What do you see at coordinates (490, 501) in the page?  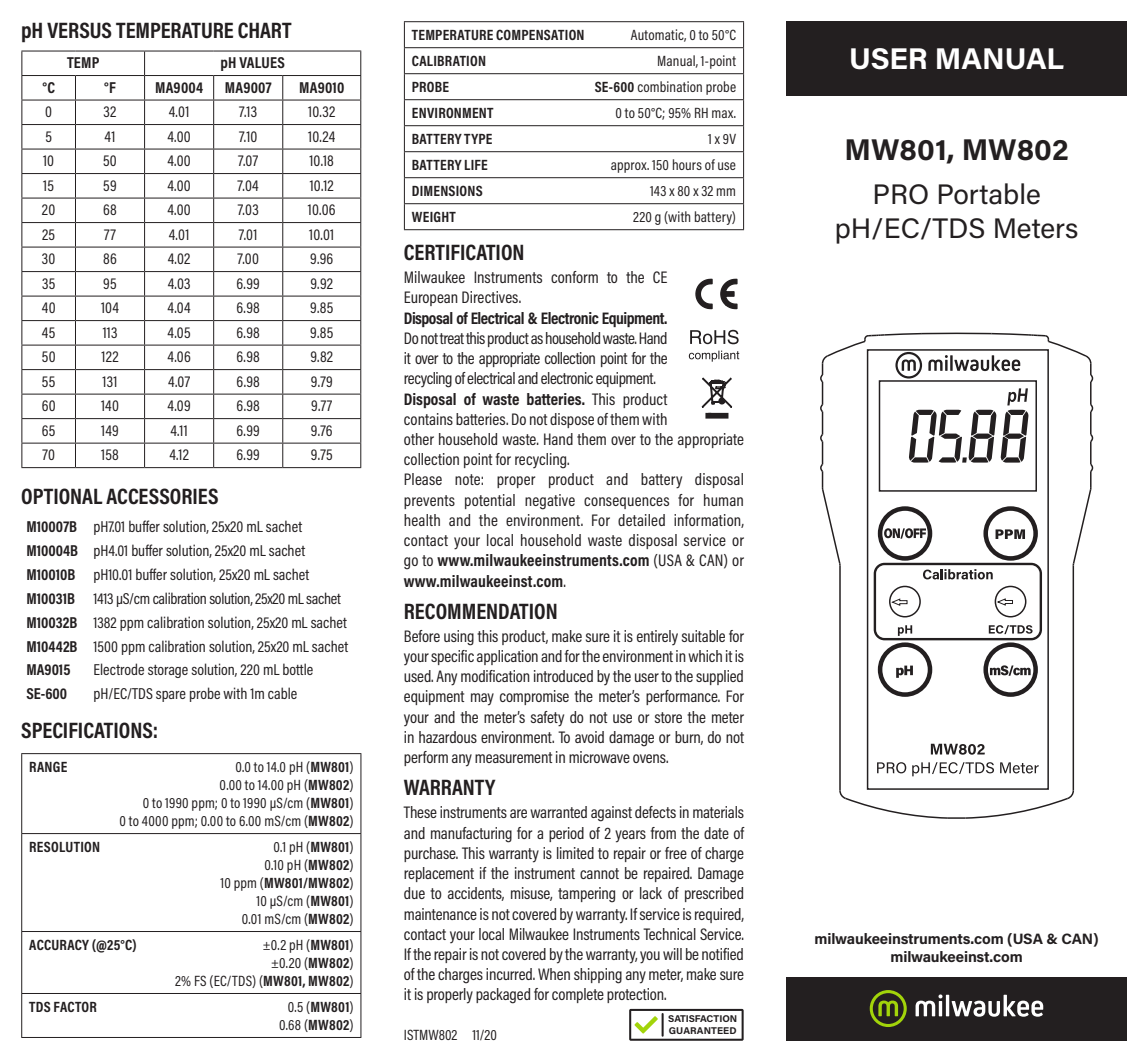 I see `potential` at bounding box center [490, 501].
